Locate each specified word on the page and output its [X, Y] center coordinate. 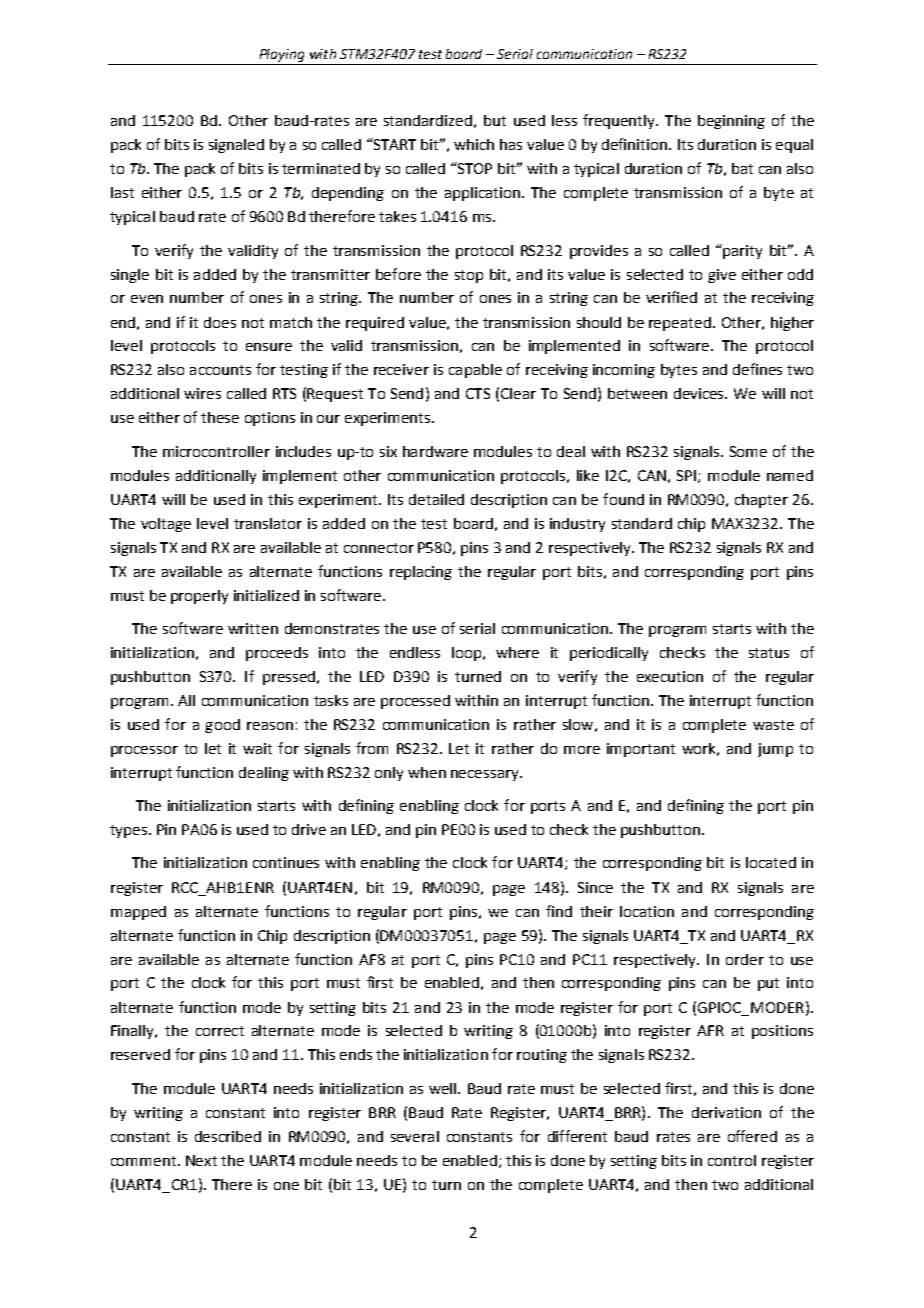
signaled [236, 146]
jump [775, 750]
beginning [731, 122]
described [228, 1136]
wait [257, 748]
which [474, 144]
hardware [435, 451]
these [220, 417]
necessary [486, 775]
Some [748, 451]
